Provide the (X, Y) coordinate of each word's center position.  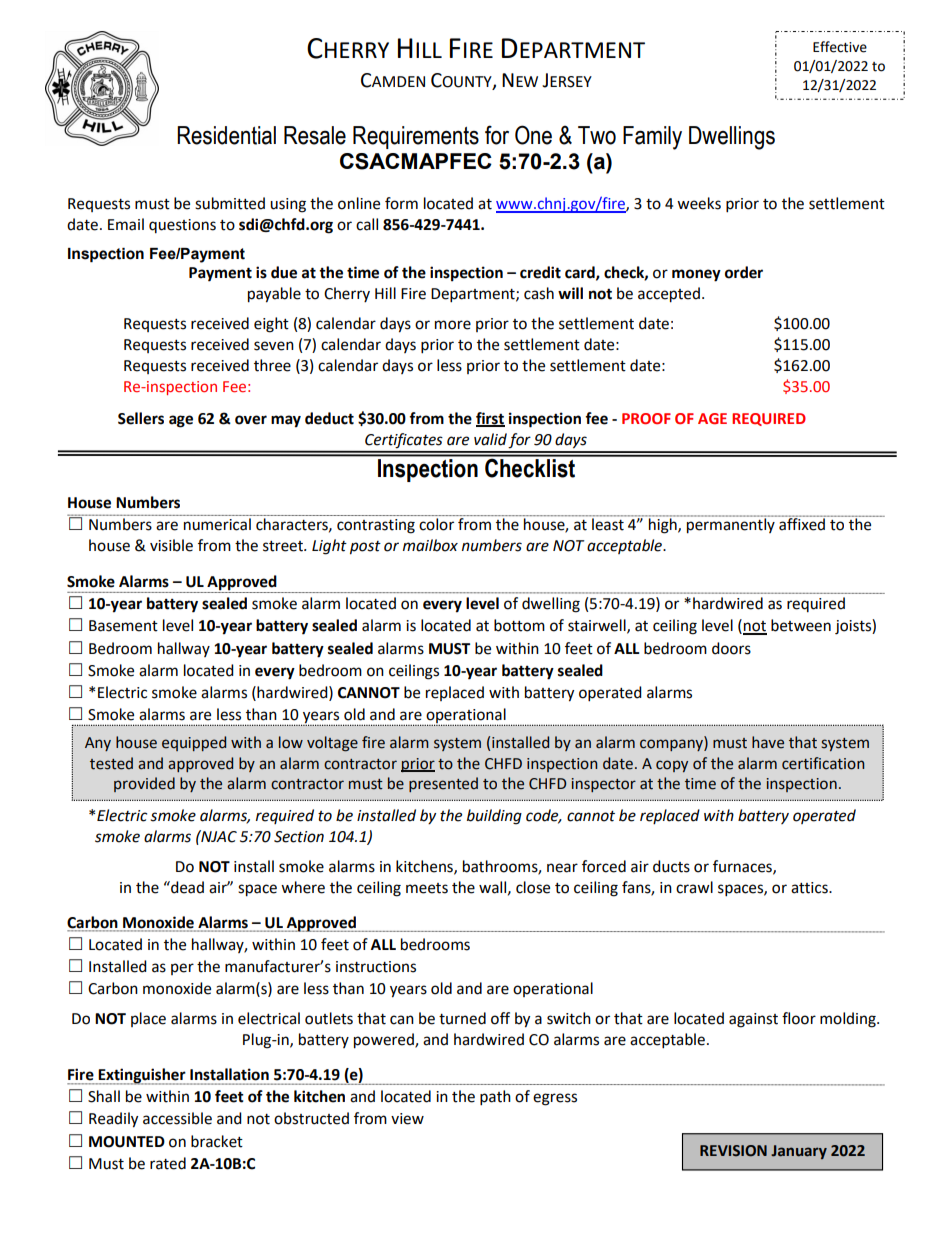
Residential (226, 135)
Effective (840, 47)
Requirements (416, 137)
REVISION (733, 1151)
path (495, 1098)
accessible (177, 1118)
